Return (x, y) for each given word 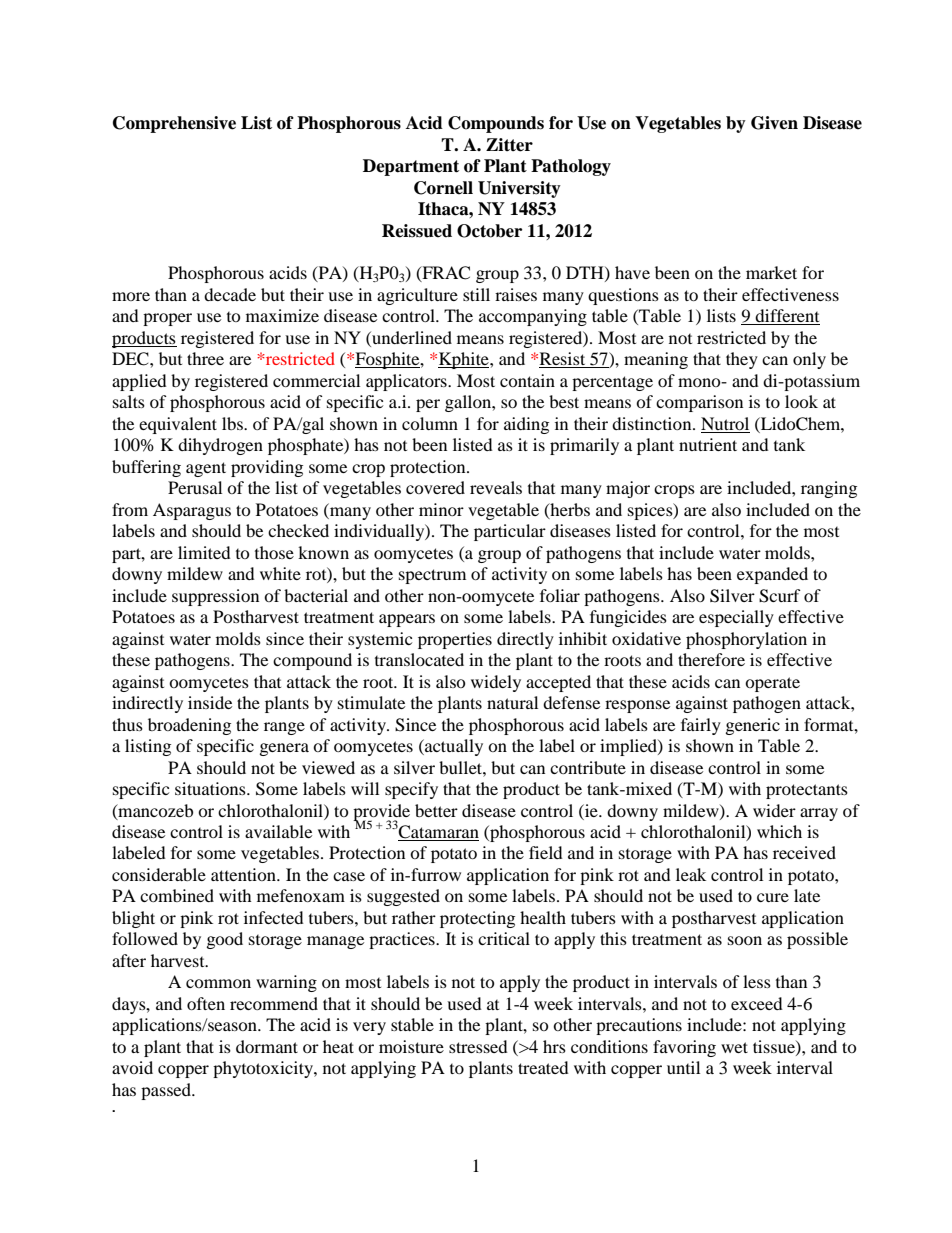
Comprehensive (174, 124)
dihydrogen (220, 446)
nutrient (708, 444)
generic (753, 726)
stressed (478, 1046)
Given (774, 123)
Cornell (443, 188)
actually (453, 747)
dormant (267, 1046)
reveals (496, 487)
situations (211, 788)
